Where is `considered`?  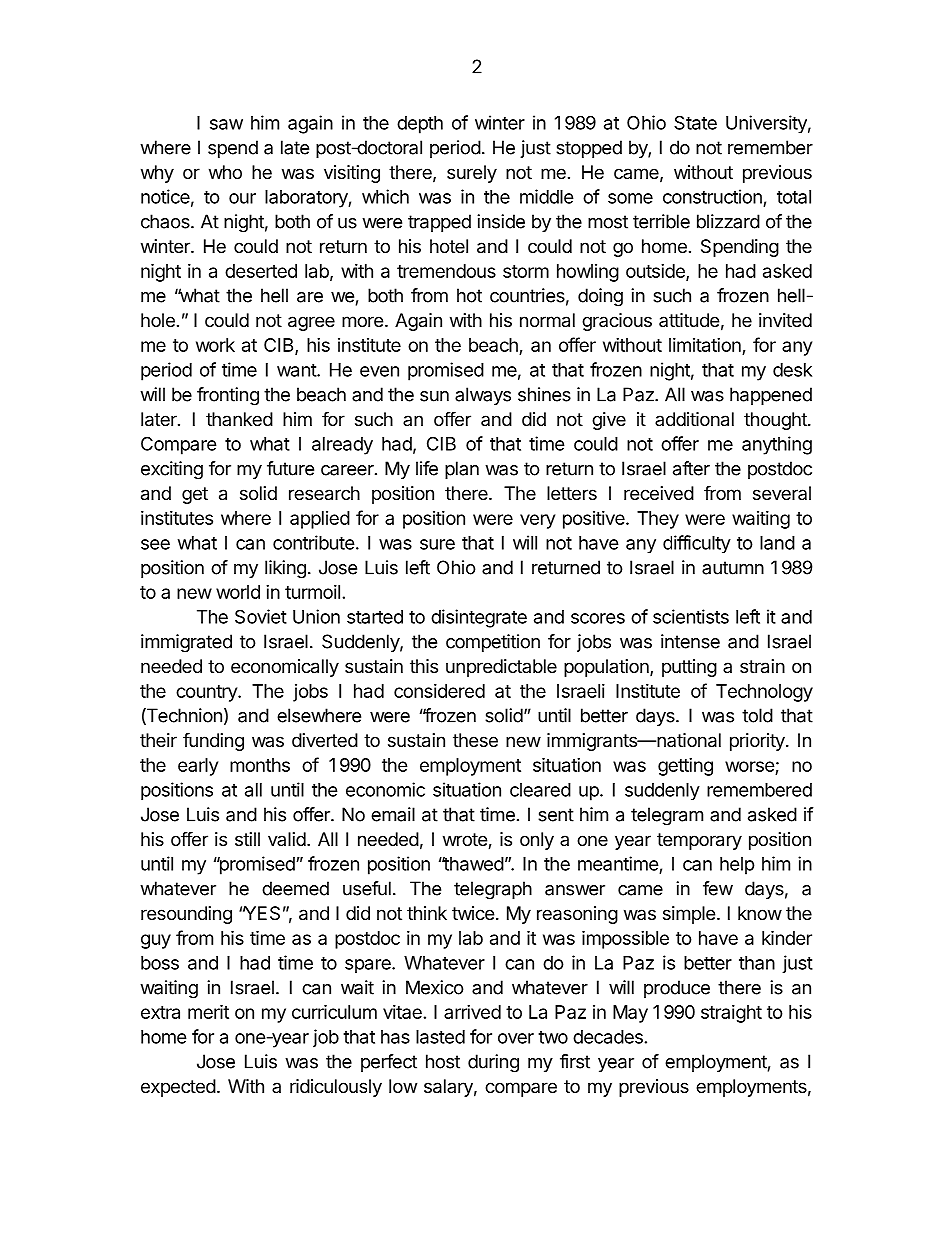
considered is located at coordinates (439, 691).
